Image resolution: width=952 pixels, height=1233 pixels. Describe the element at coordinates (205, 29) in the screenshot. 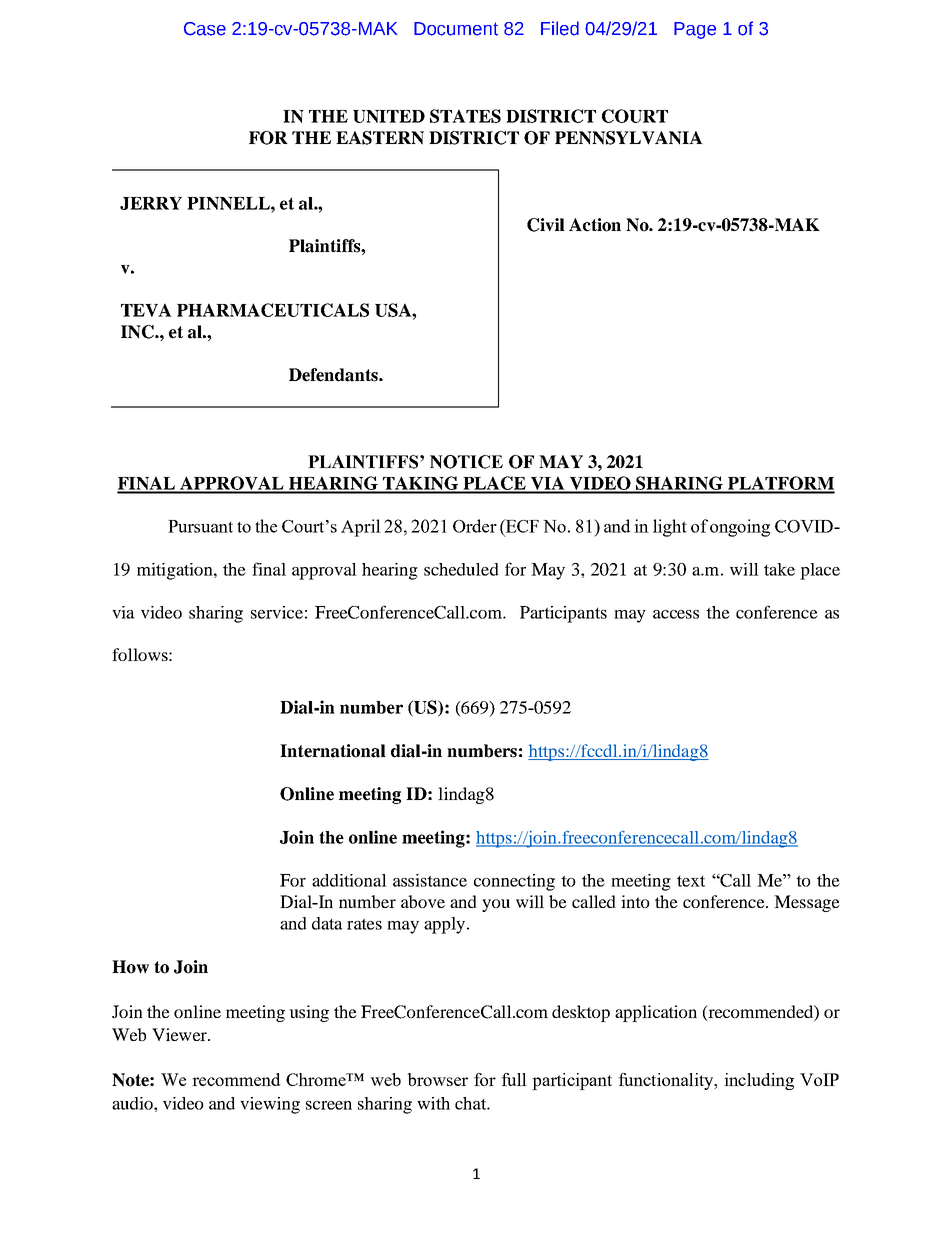

I see `Case` at that location.
